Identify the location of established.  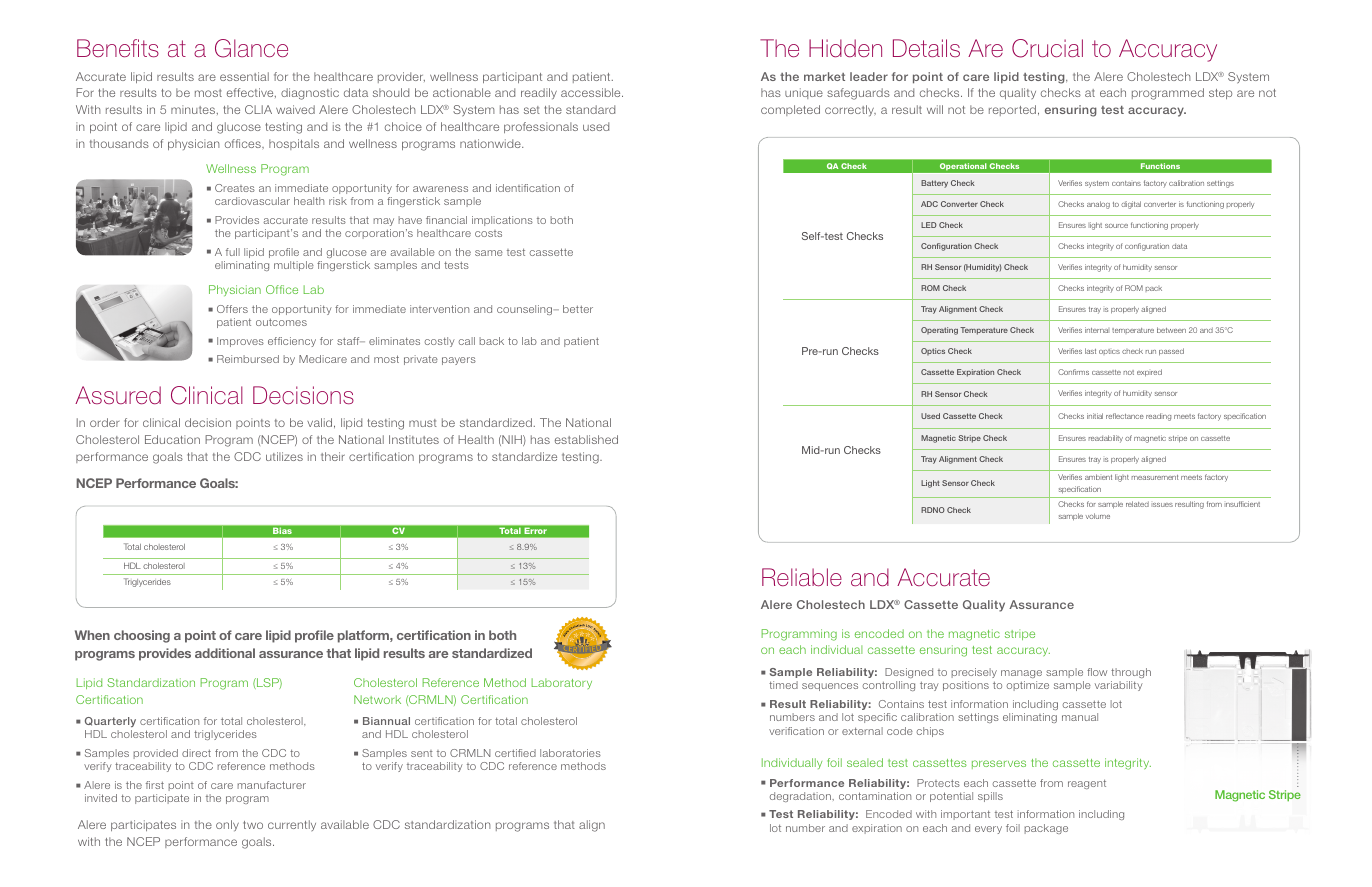
(586, 439).
